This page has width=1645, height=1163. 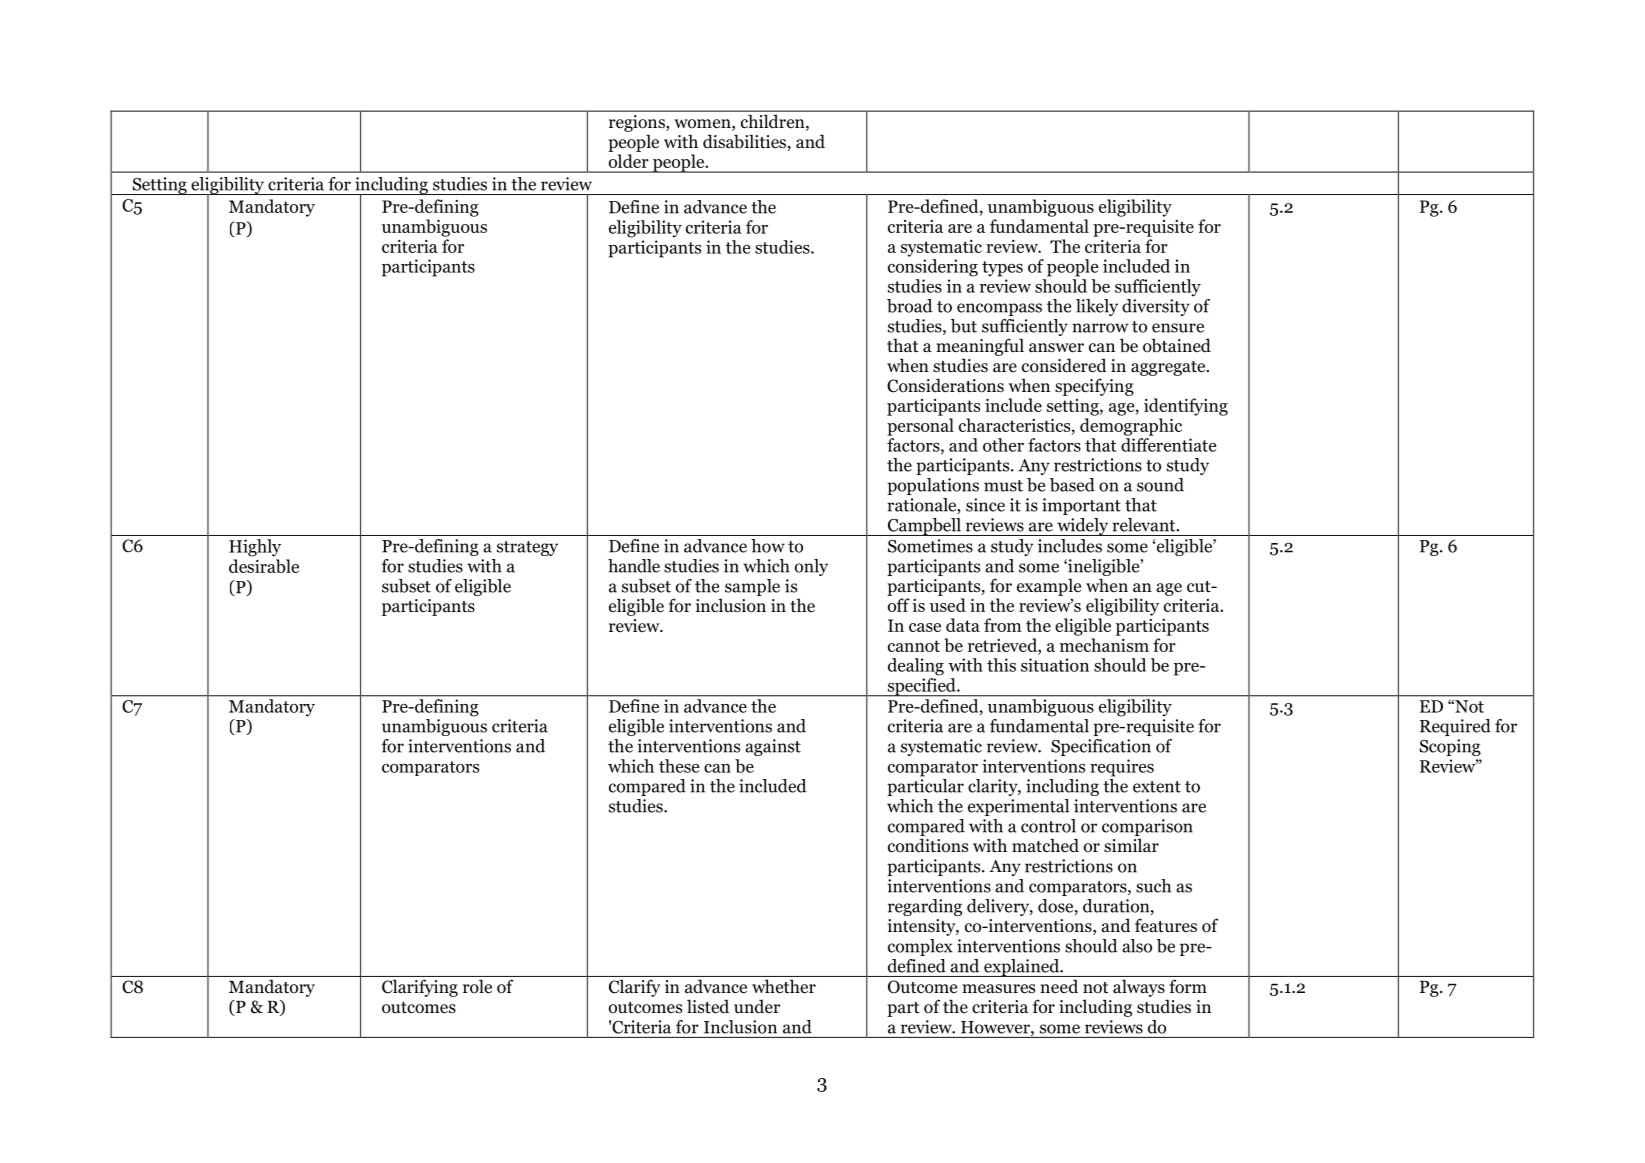 What do you see at coordinates (773, 747) in the page?
I see `against` at bounding box center [773, 747].
